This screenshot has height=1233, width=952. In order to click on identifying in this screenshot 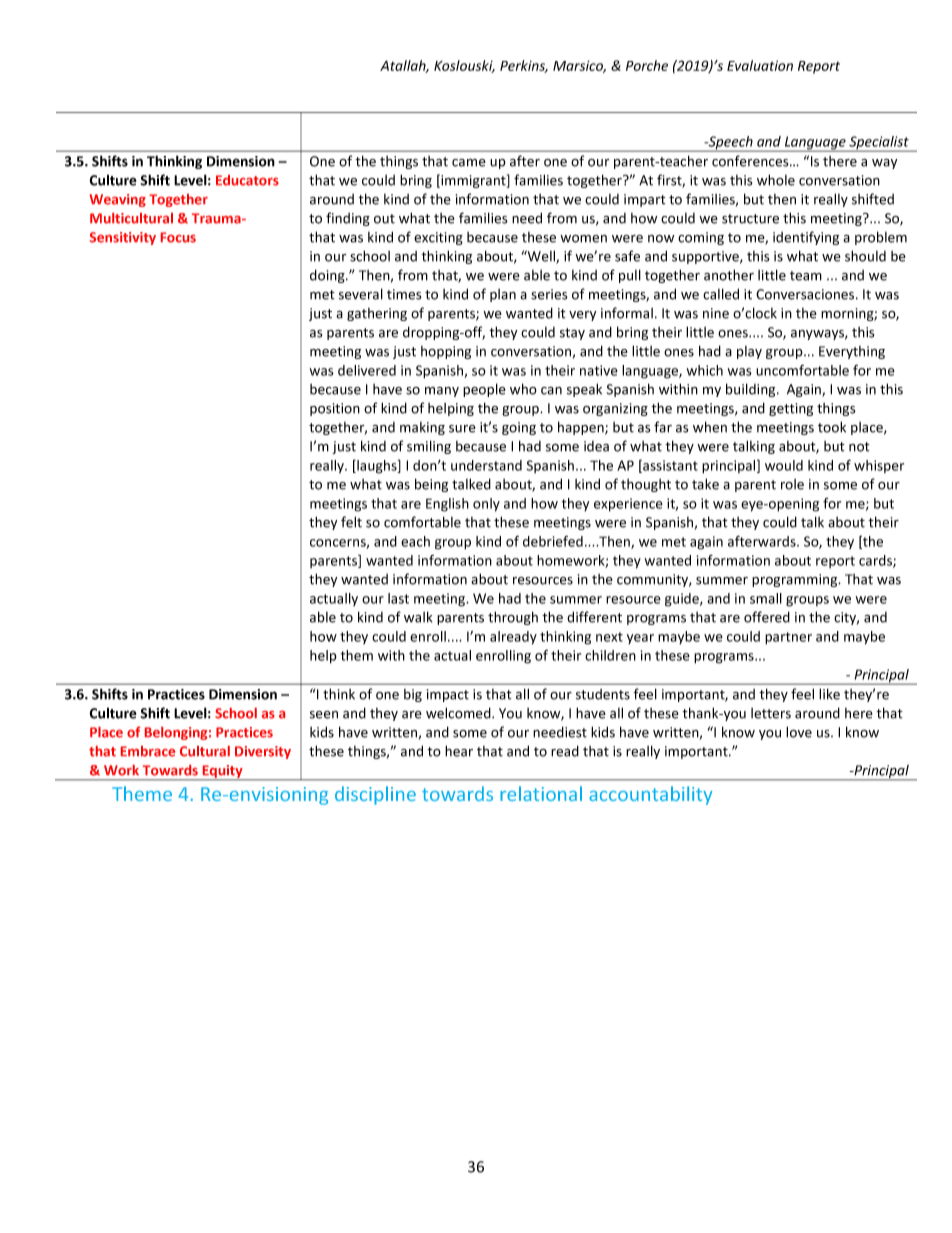, I will do `click(806, 238)`.
